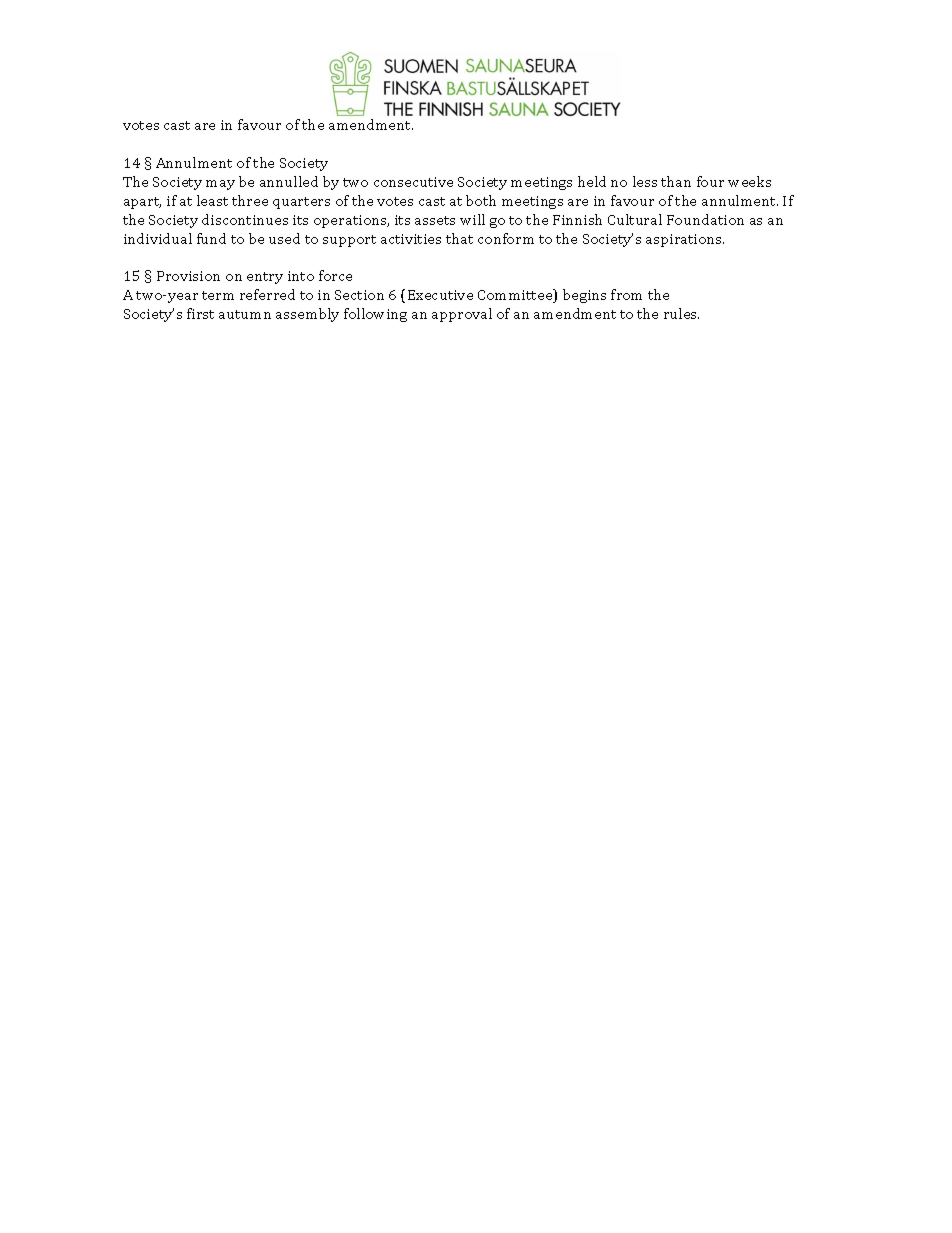 This document has width=952, height=1233. I want to click on than, so click(676, 181).
